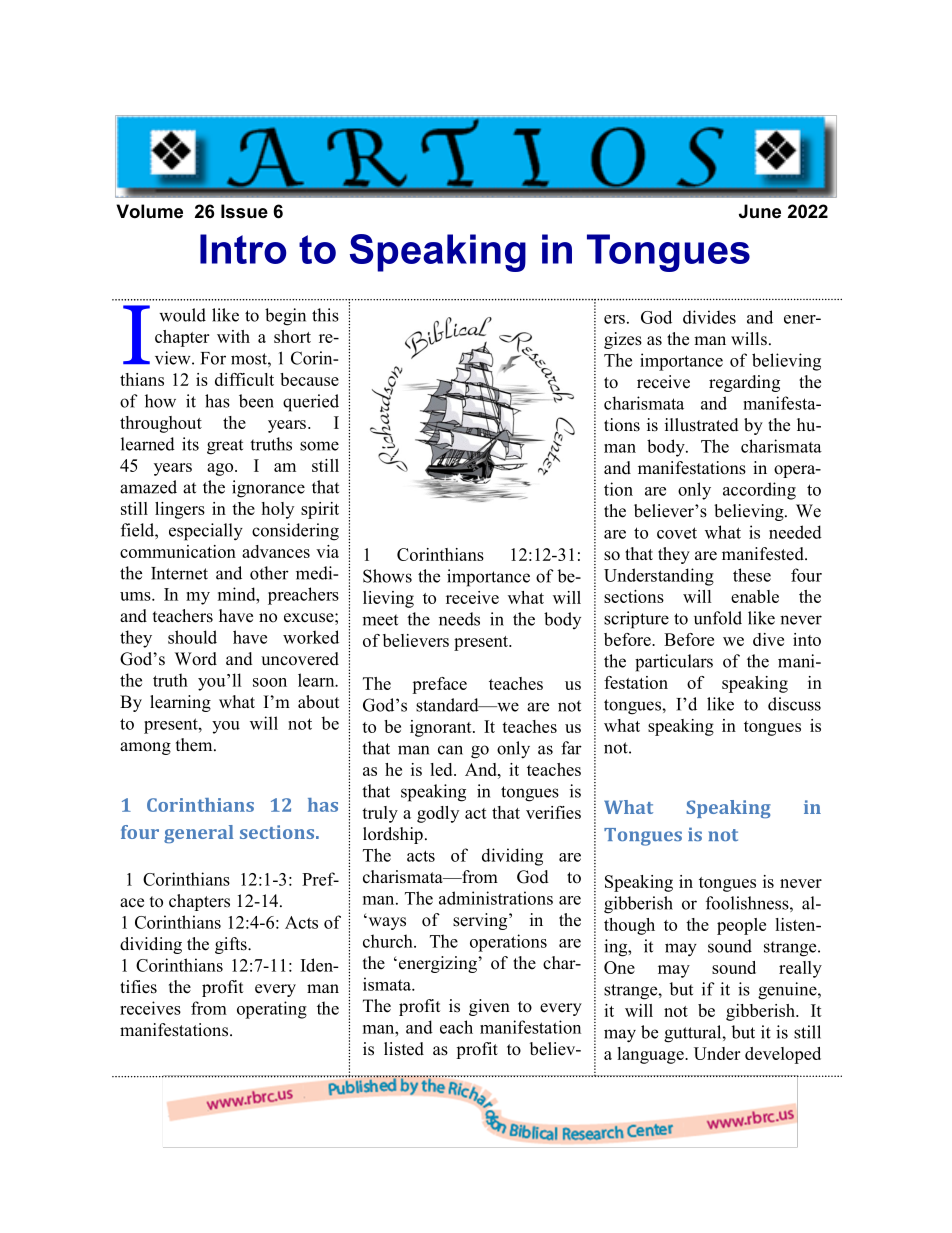  I want to click on given, so click(489, 1007).
